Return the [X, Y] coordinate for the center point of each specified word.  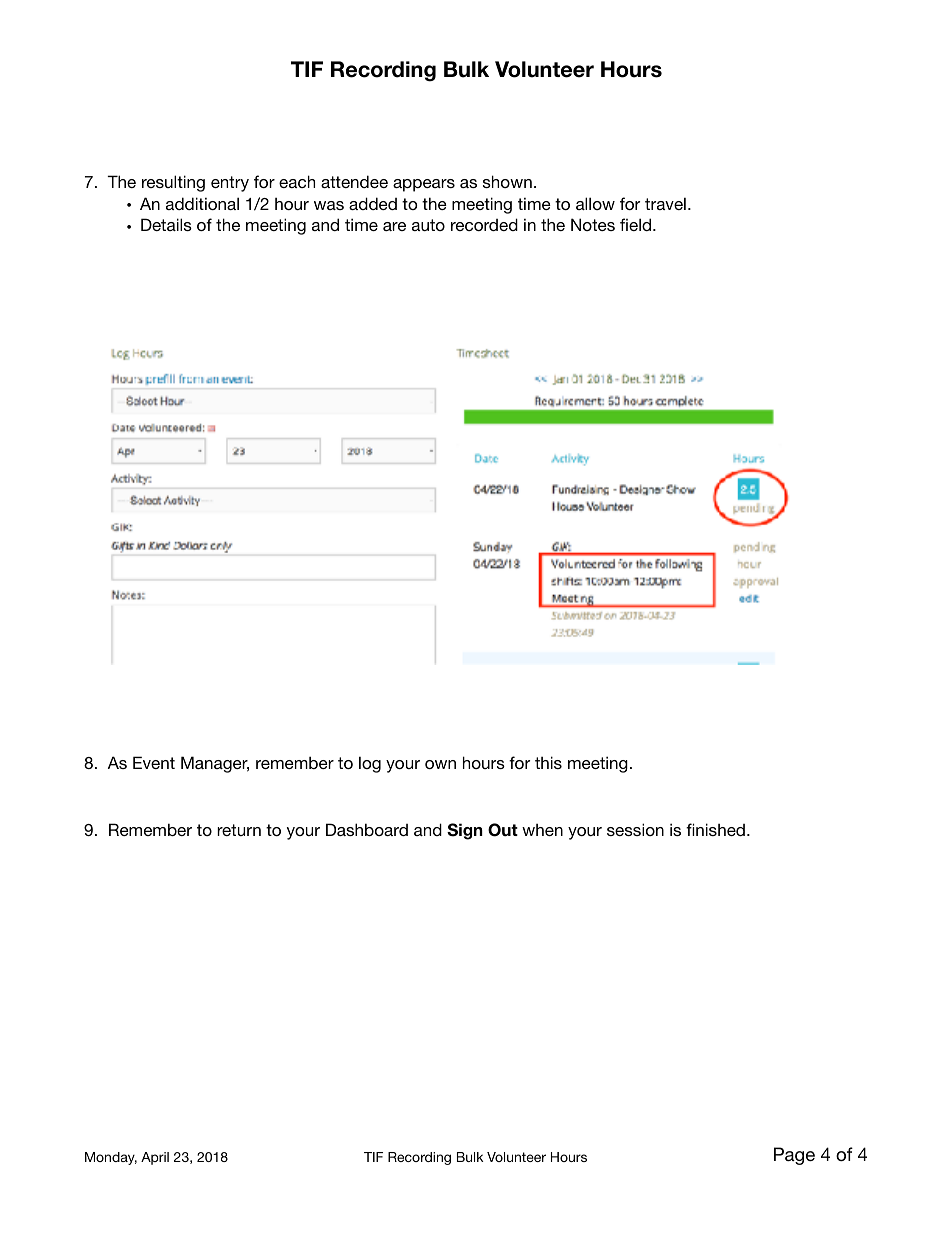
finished [715, 829]
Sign [465, 831]
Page [794, 1156]
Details [166, 224]
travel [665, 203]
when [542, 830]
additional [202, 203]
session [635, 829]
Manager [215, 764]
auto [428, 225]
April [155, 1158]
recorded [484, 224]
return [239, 830]
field [637, 224]
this [548, 762]
